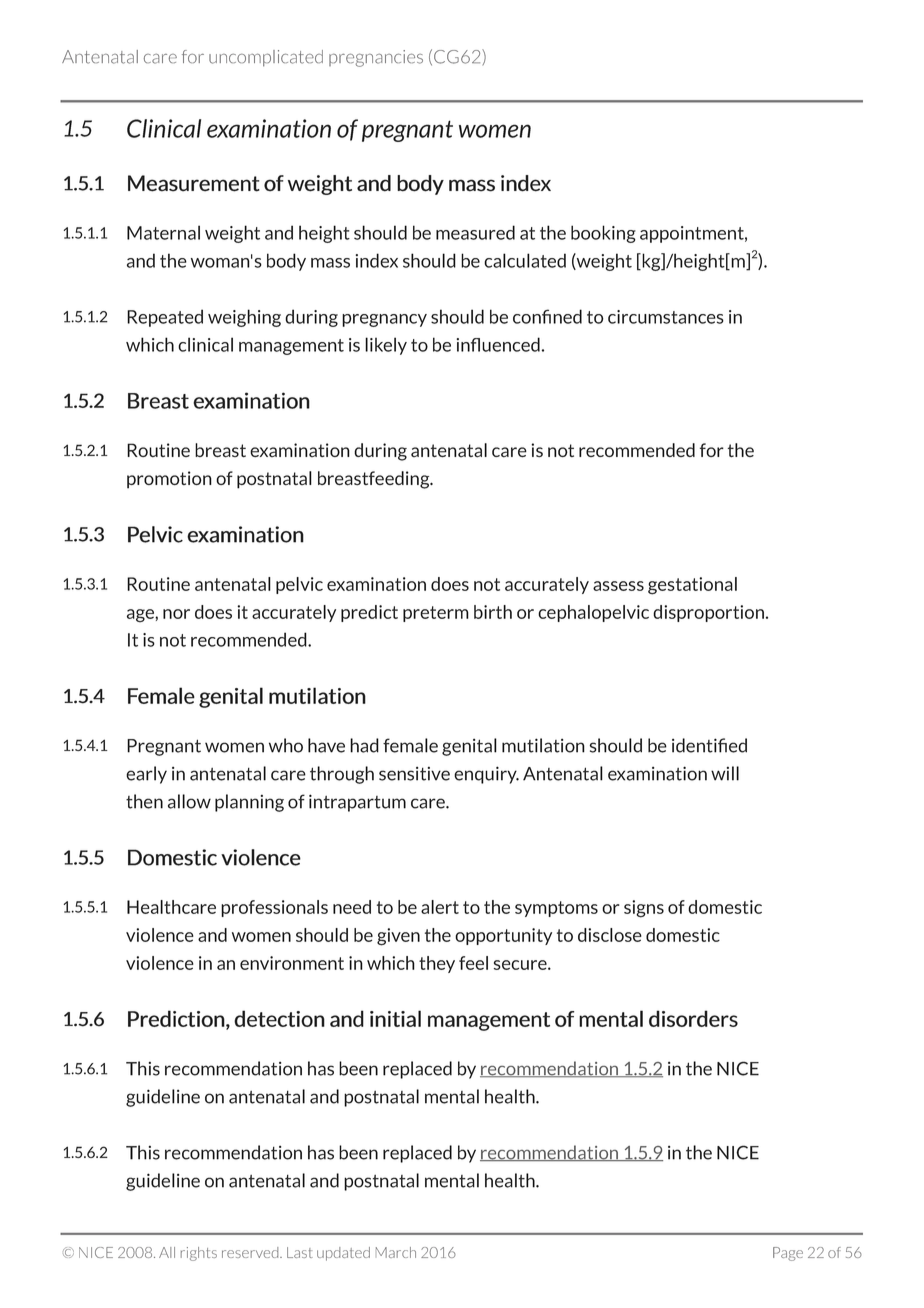 The image size is (924, 1308). I want to click on pregnancies, so click(376, 58).
